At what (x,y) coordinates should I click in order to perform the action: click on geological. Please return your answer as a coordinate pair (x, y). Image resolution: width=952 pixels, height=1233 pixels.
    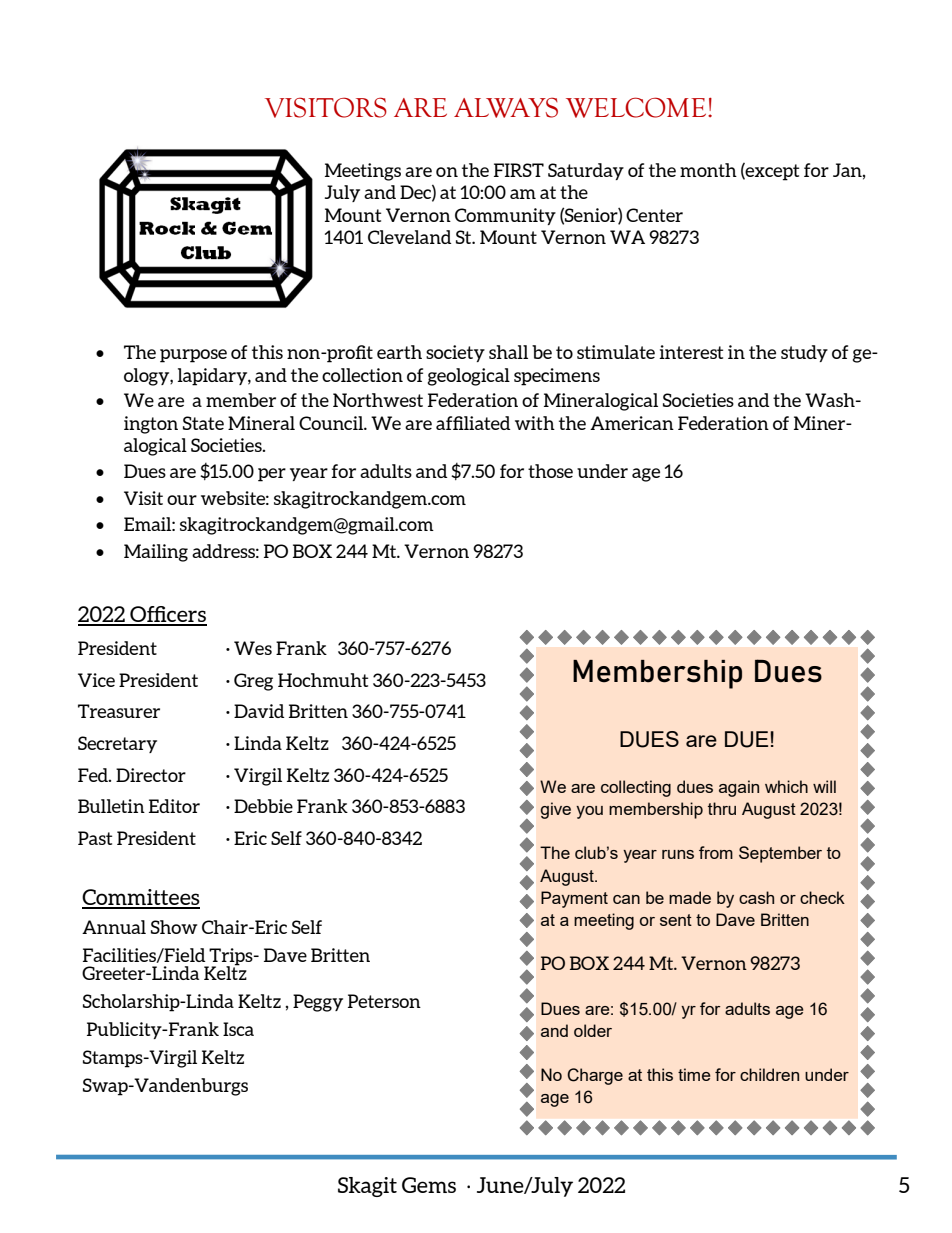
    Looking at the image, I should click on (469, 377).
